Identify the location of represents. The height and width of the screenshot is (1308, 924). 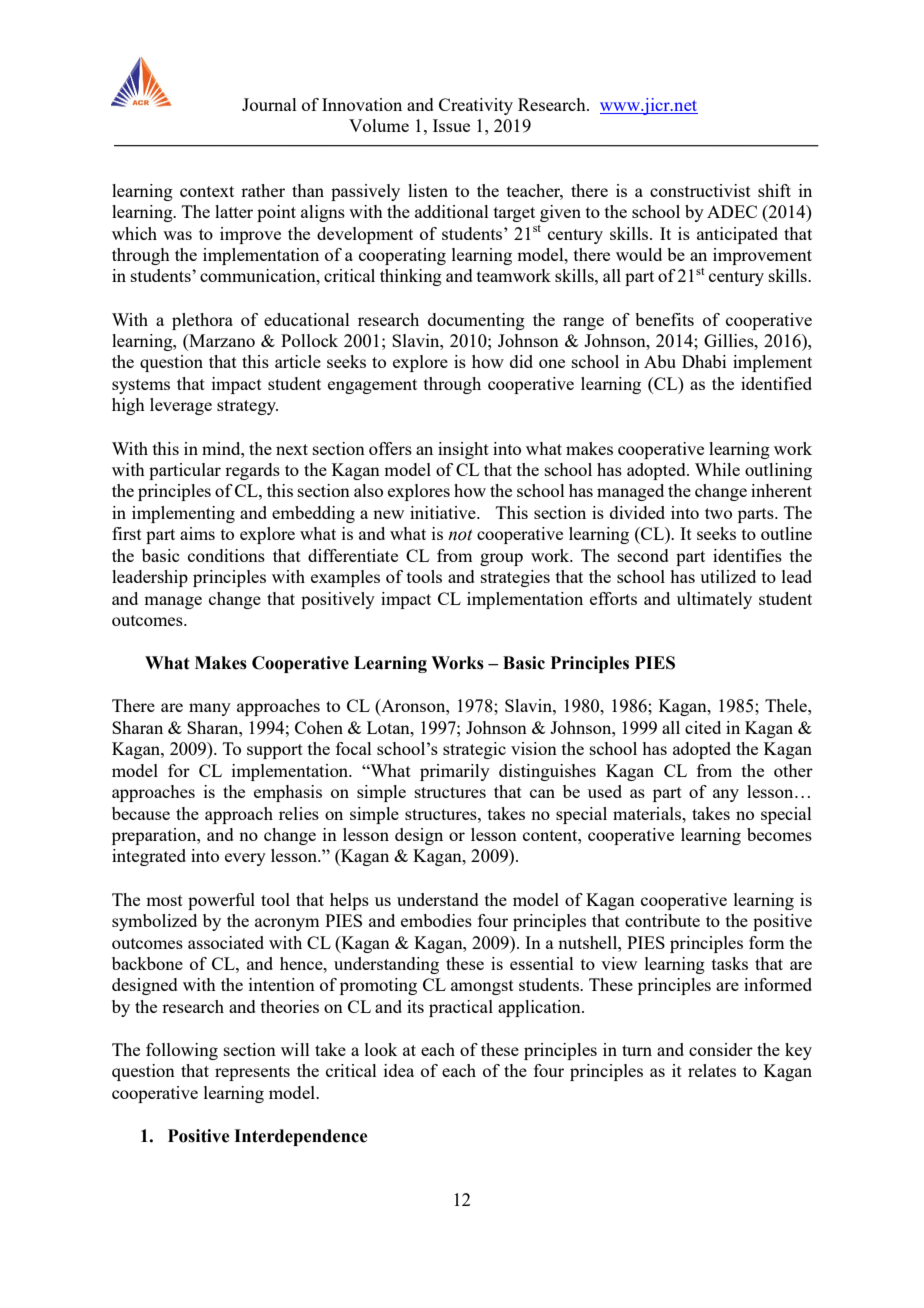
(252, 1073).
